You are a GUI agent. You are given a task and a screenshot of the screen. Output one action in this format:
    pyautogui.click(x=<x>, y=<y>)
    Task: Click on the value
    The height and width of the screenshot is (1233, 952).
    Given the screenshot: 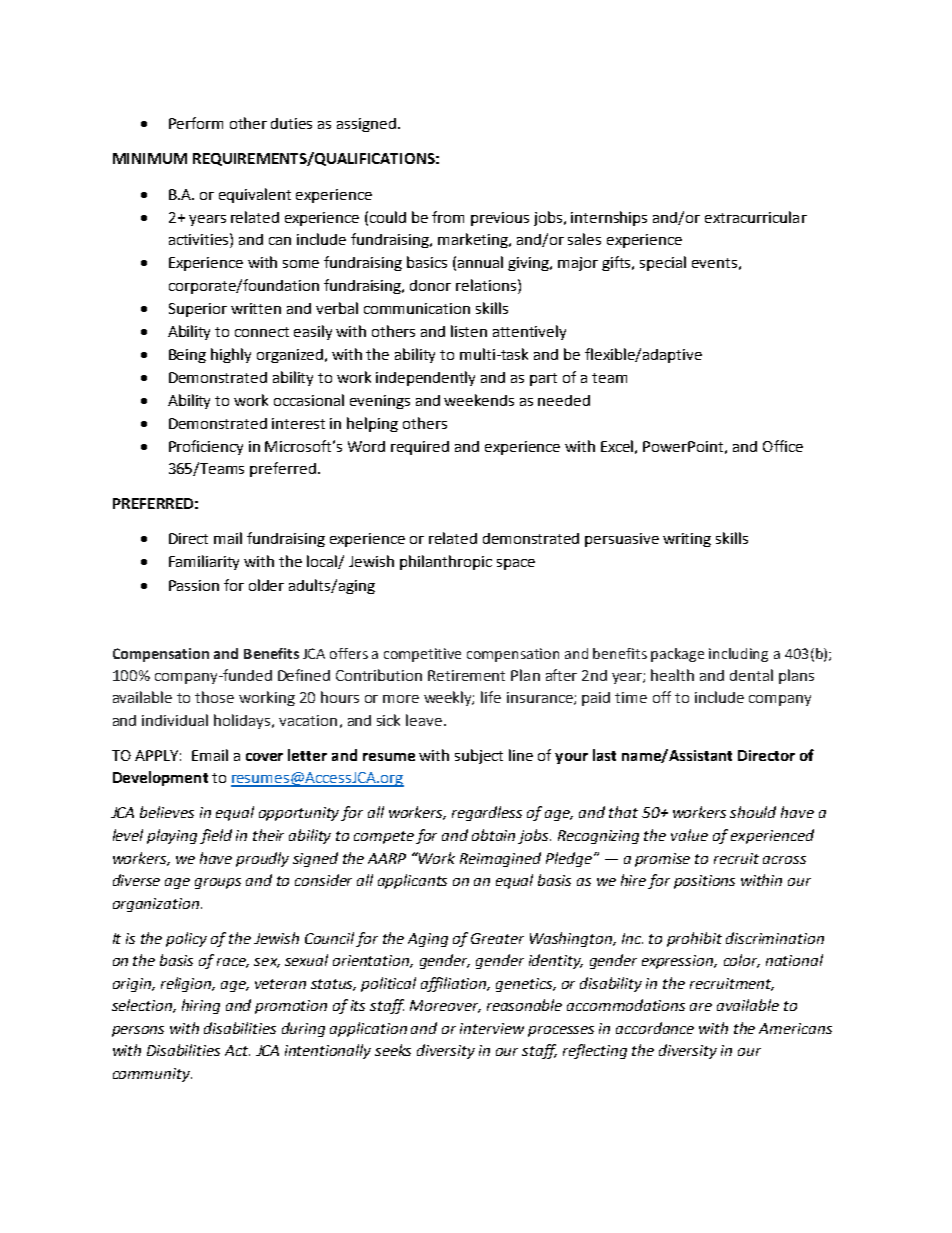 What is the action you would take?
    pyautogui.click(x=689, y=835)
